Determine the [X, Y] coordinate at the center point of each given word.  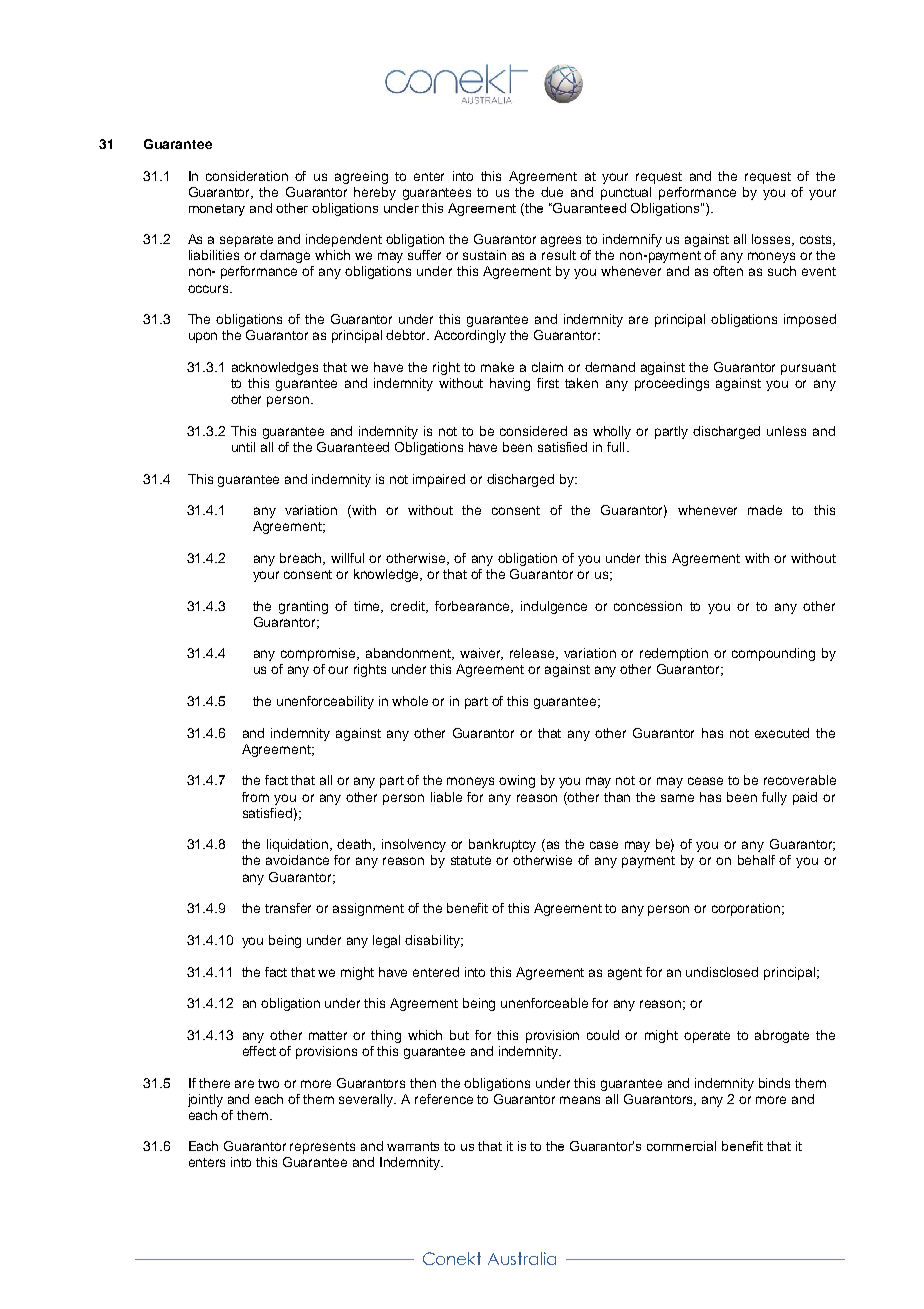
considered [533, 431]
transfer [288, 908]
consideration [247, 176]
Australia [522, 1258]
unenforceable [544, 1003]
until [243, 447]
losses [773, 240]
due [552, 192]
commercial [681, 1146]
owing [517, 781]
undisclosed [722, 972]
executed [782, 733]
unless [786, 431]
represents [322, 1148]
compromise [320, 654]
